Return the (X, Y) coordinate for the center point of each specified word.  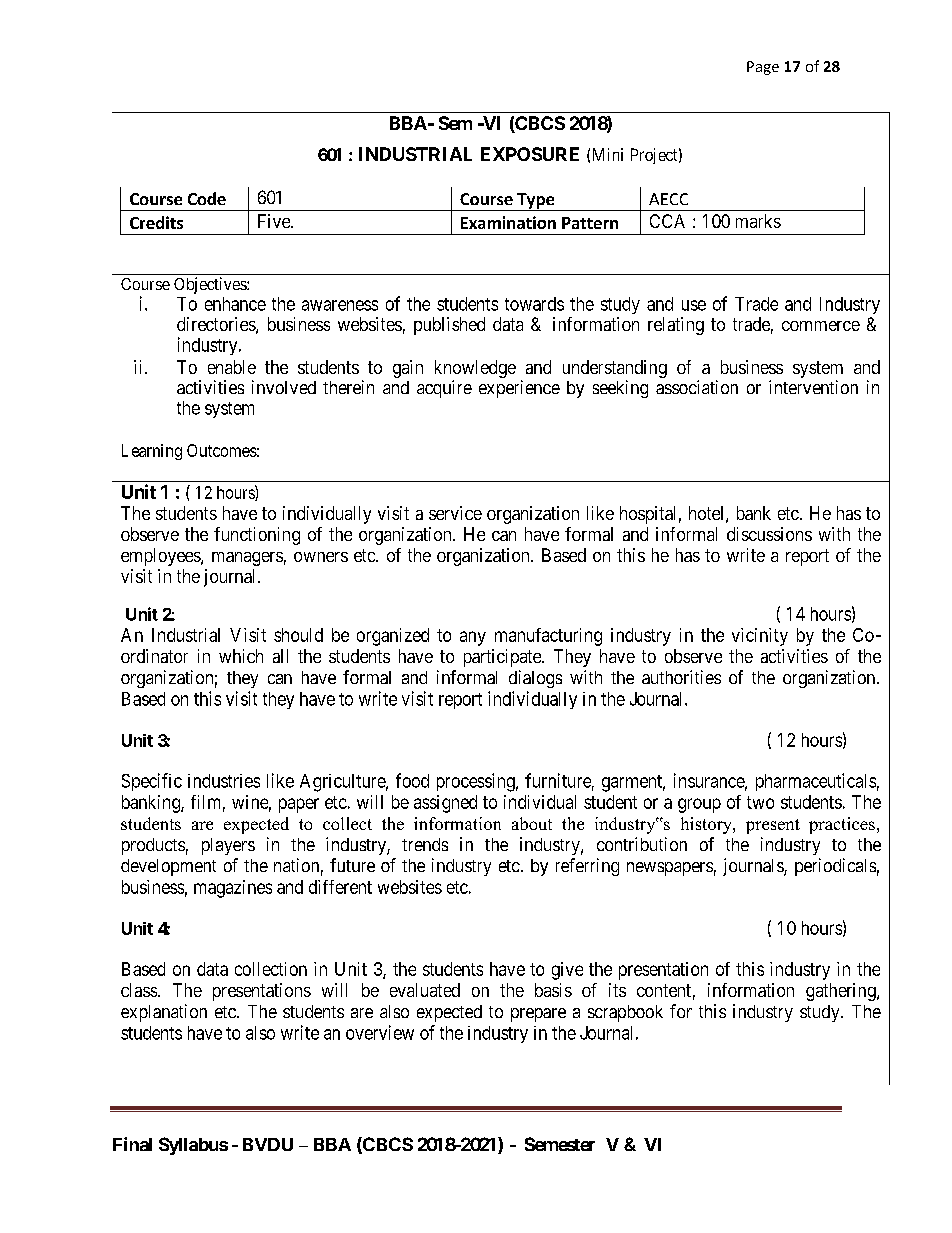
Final (132, 1144)
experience (519, 389)
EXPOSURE (530, 154)
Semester (560, 1144)
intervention (813, 387)
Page (763, 68)
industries (224, 781)
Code (207, 198)
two (760, 802)
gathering (842, 992)
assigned (445, 804)
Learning (152, 452)
